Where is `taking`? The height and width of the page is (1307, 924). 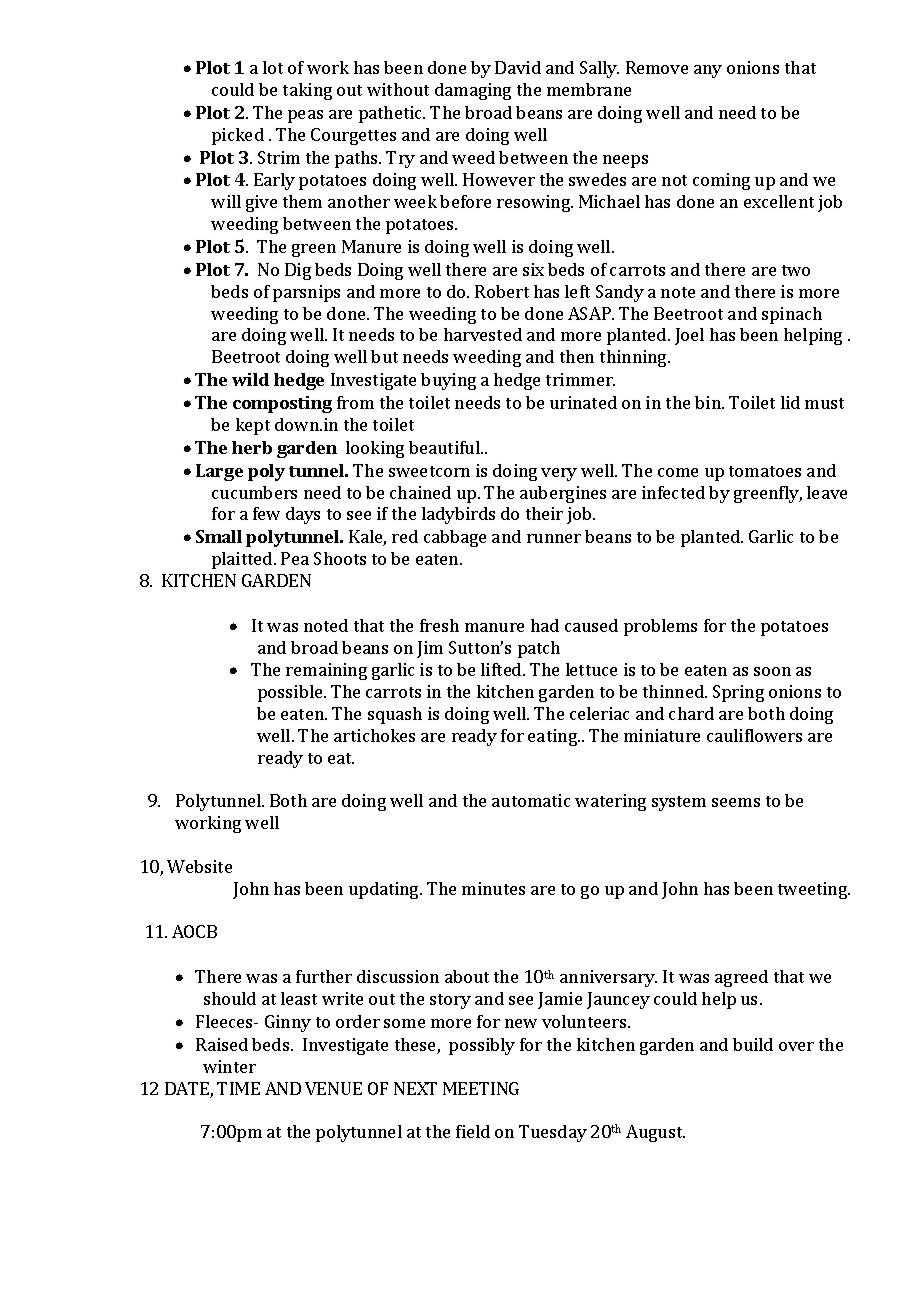
taking is located at coordinates (307, 91).
